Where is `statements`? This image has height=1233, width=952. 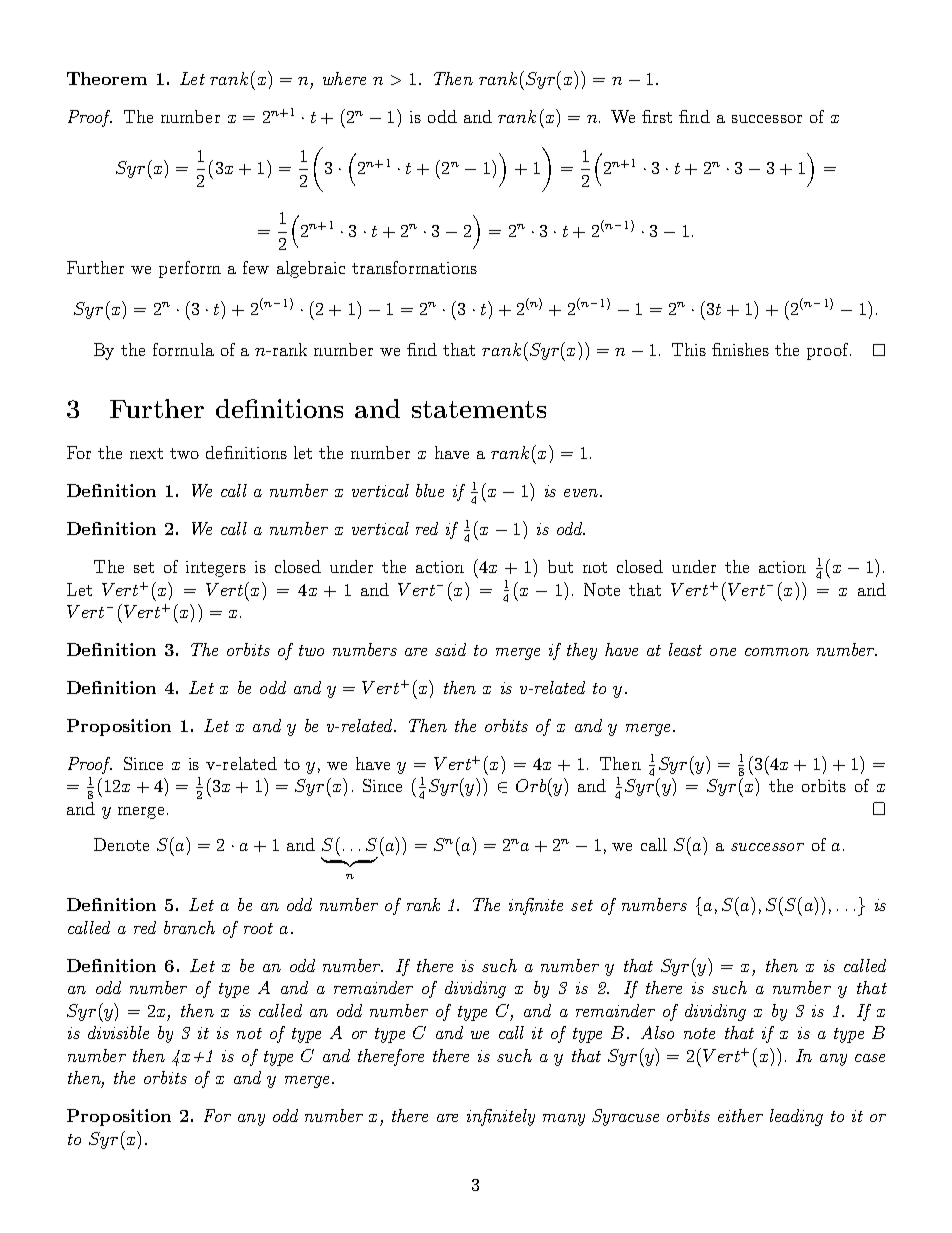 statements is located at coordinates (479, 409).
